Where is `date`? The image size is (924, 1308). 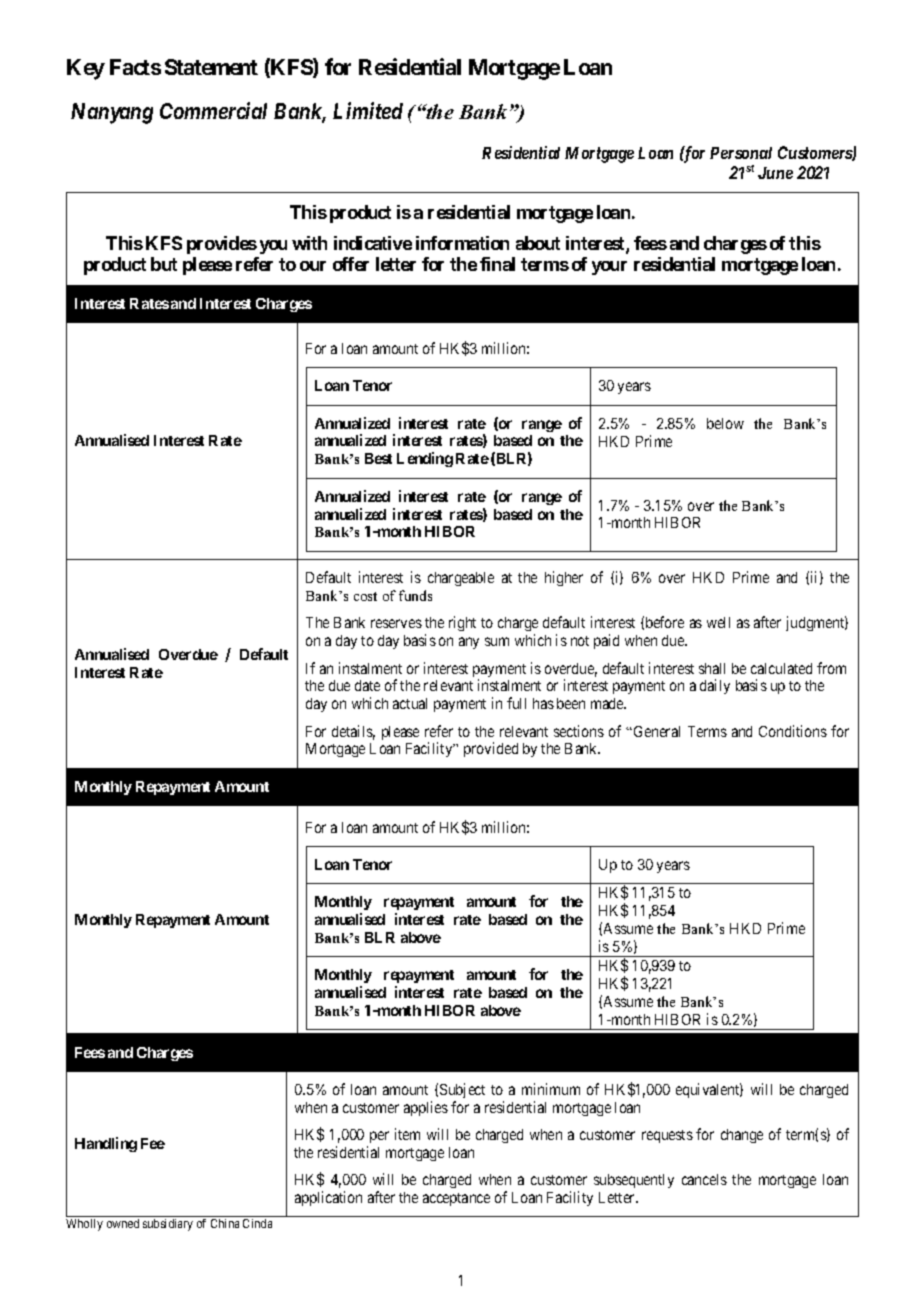
date is located at coordinates (367, 685).
